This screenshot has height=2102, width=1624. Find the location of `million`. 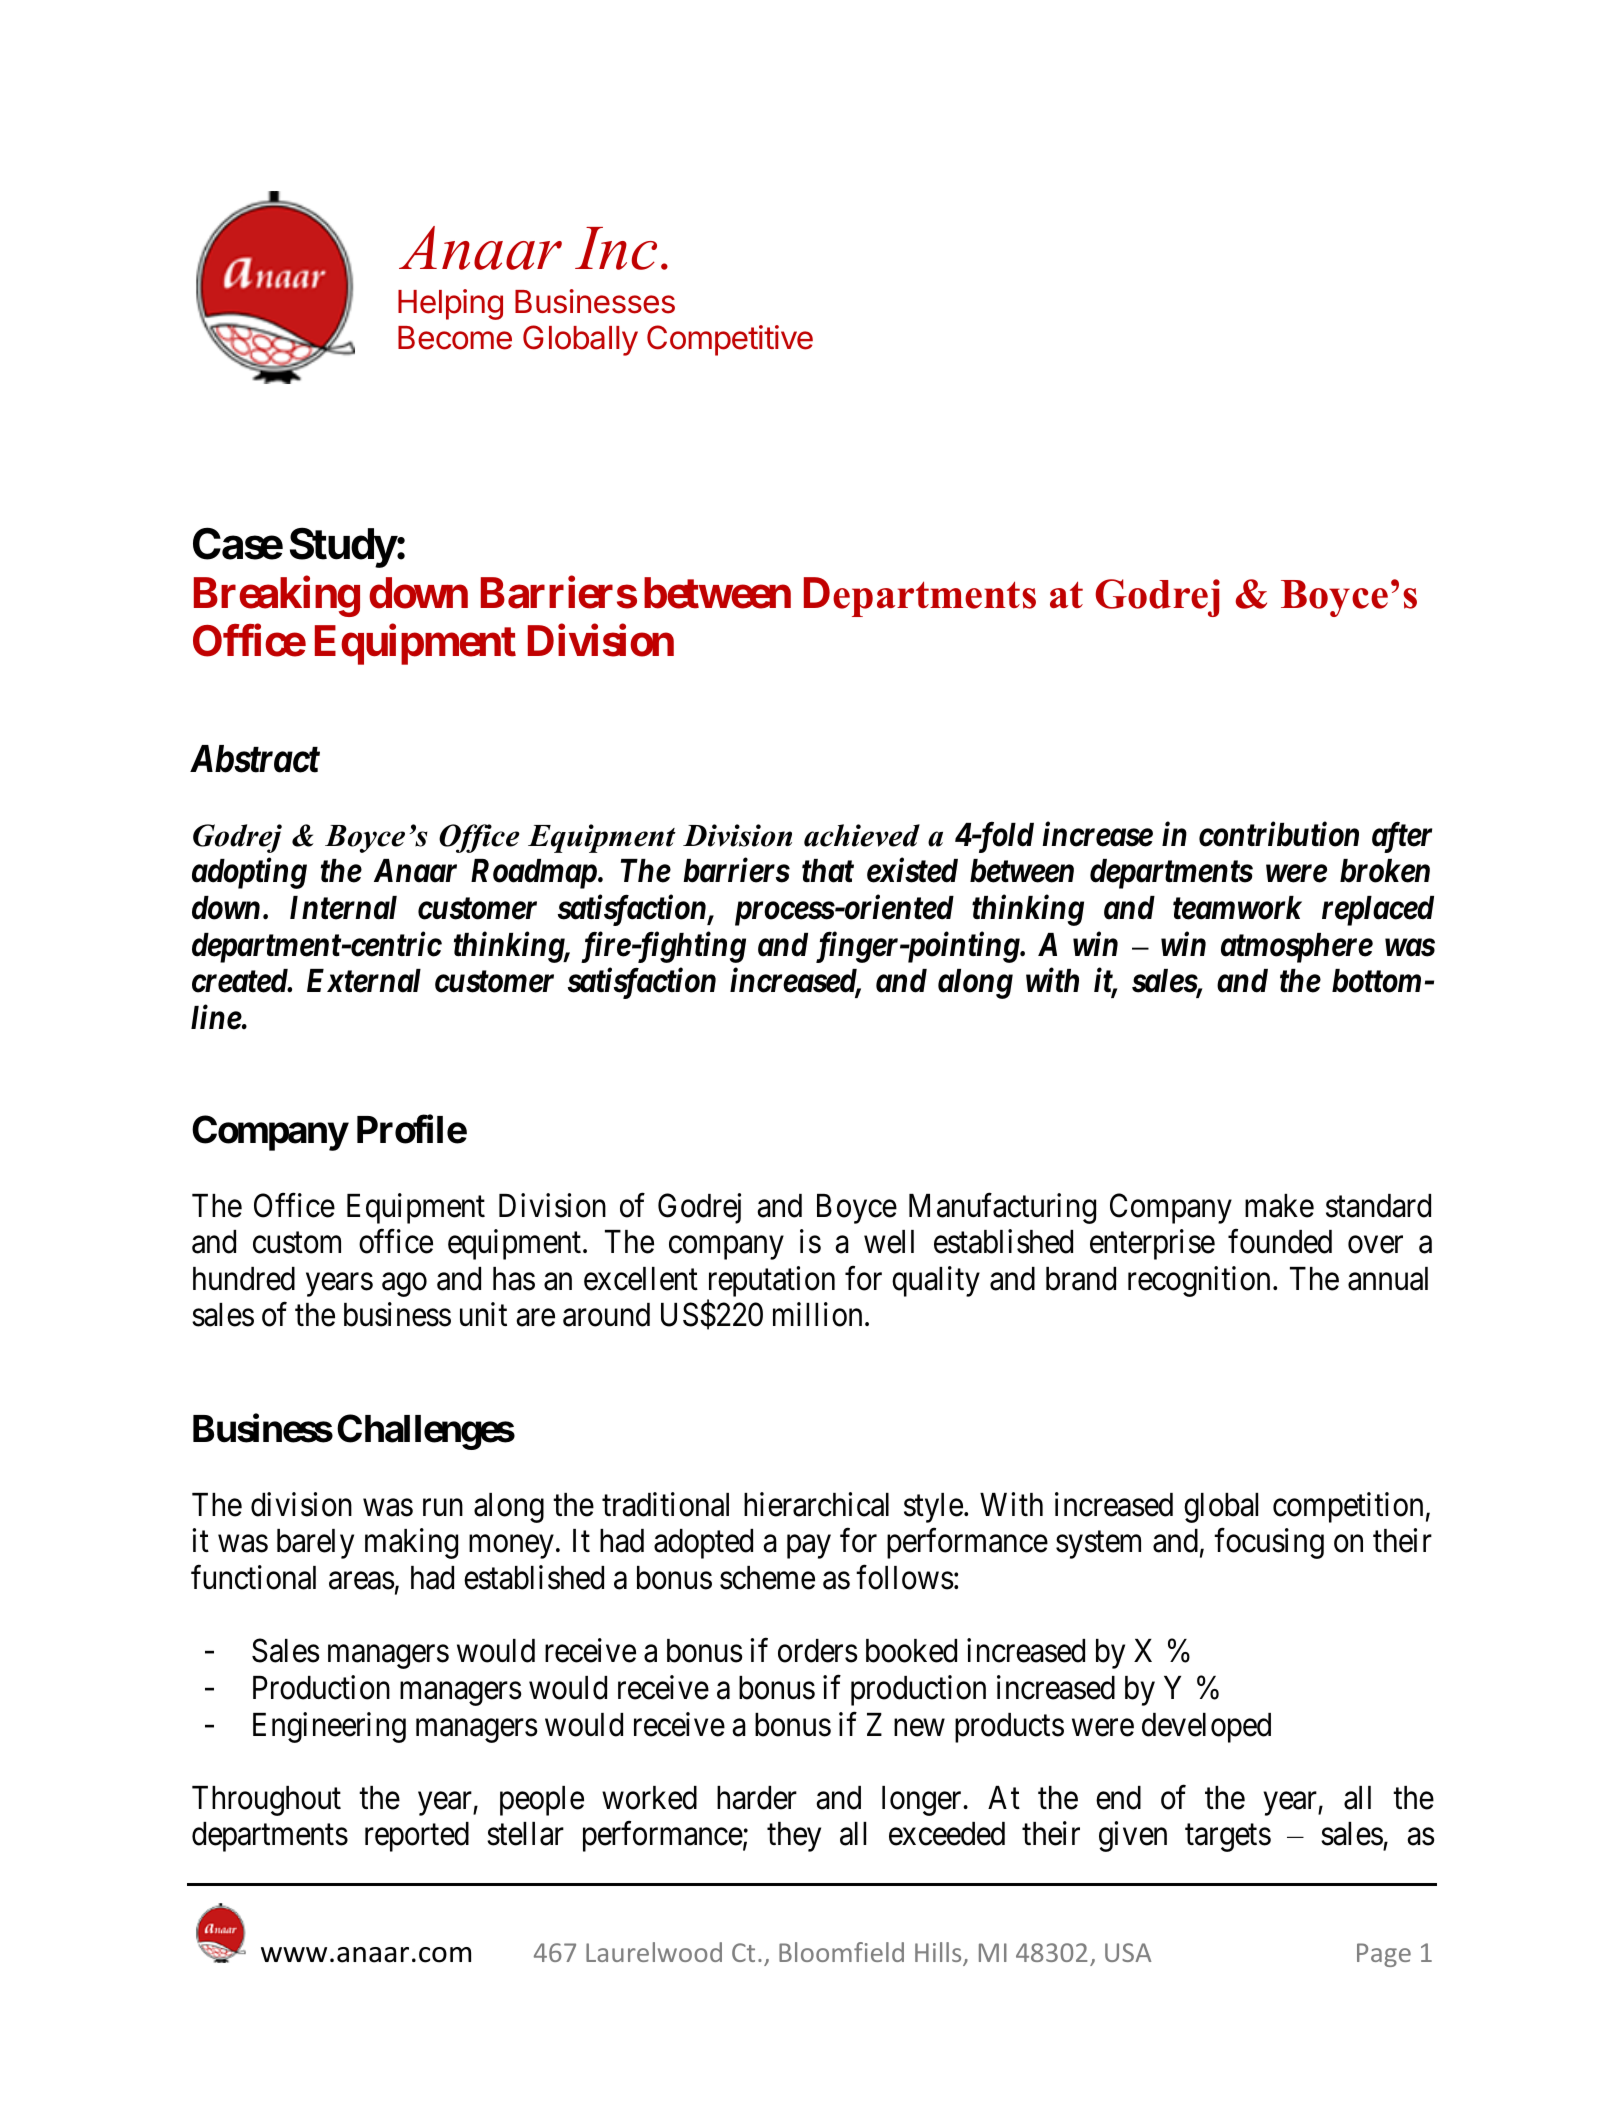

million is located at coordinates (817, 1314).
